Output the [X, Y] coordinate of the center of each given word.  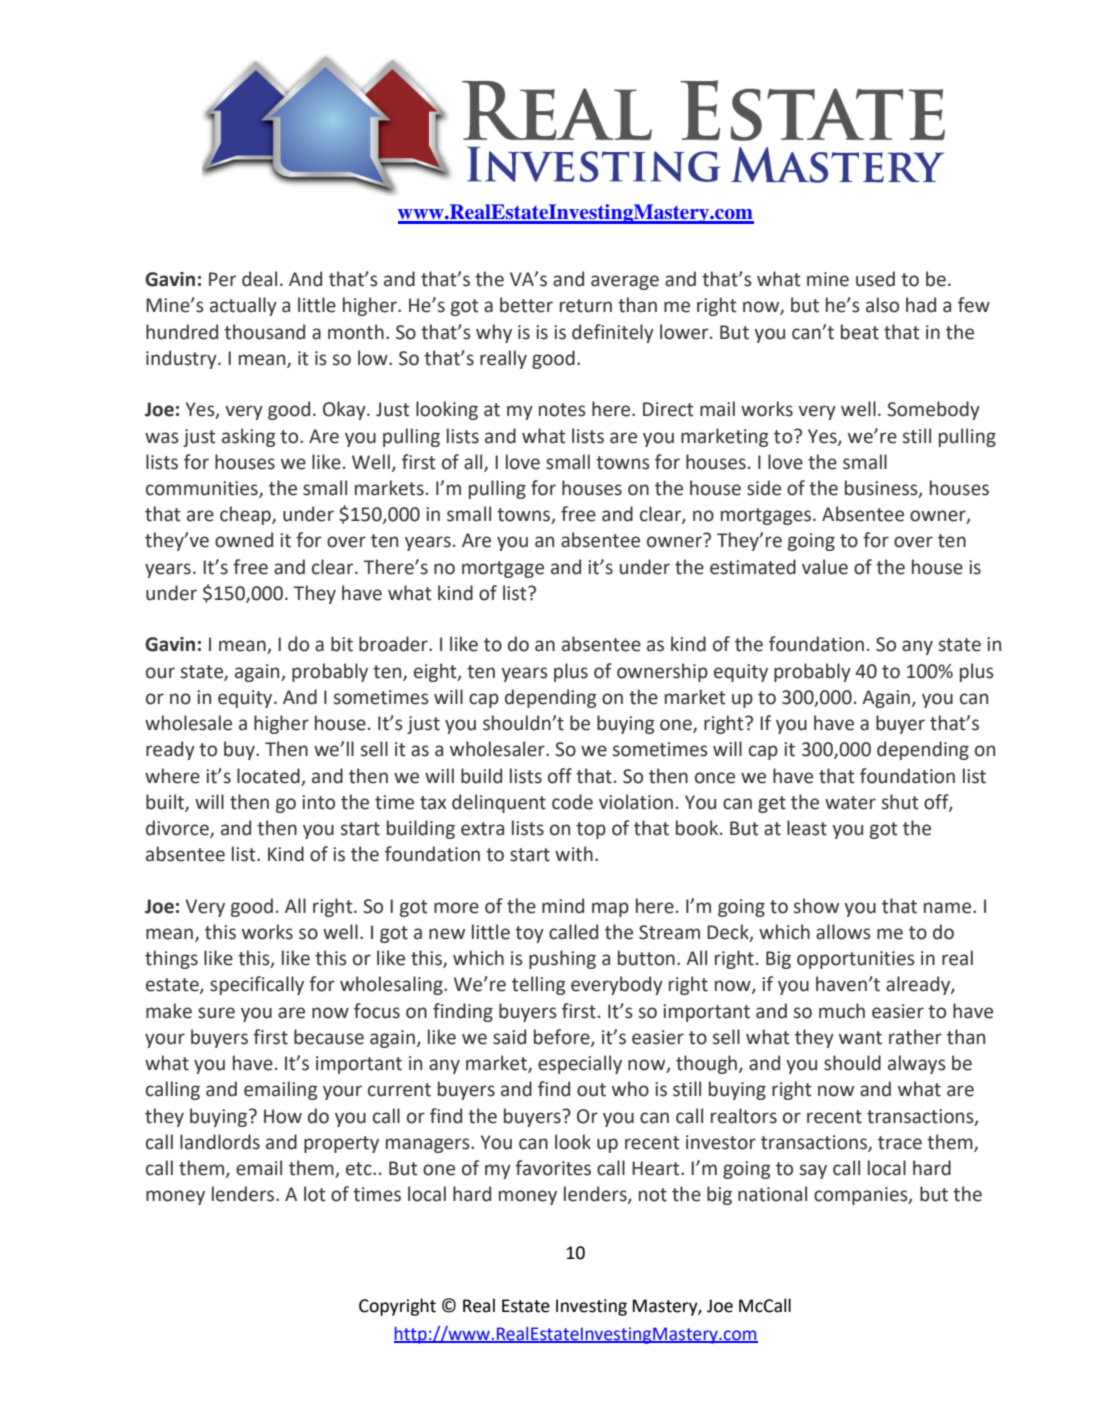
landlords [220, 1142]
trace [900, 1143]
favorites [553, 1168]
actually [243, 306]
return [586, 306]
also [882, 305]
